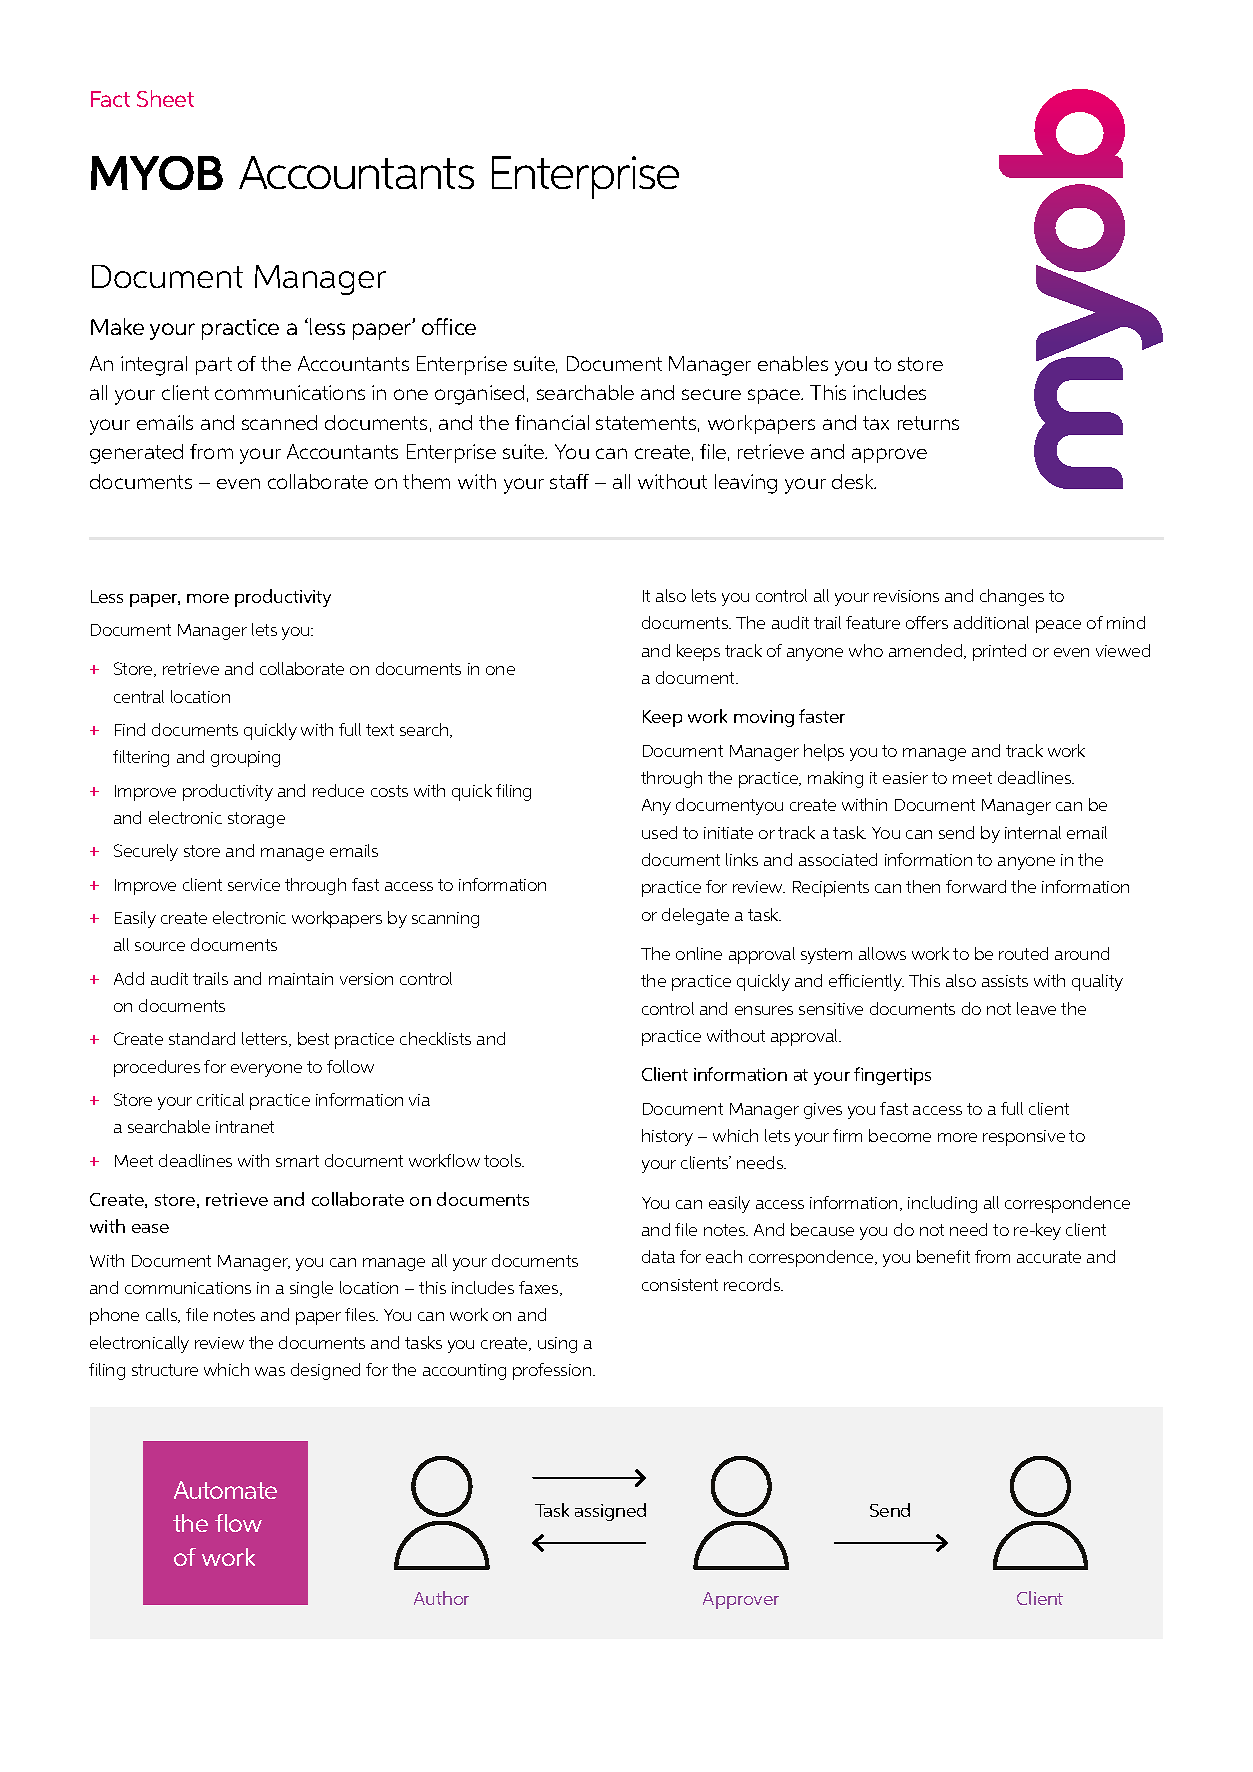 The height and width of the screenshot is (1772, 1253). I want to click on enables, so click(793, 363).
